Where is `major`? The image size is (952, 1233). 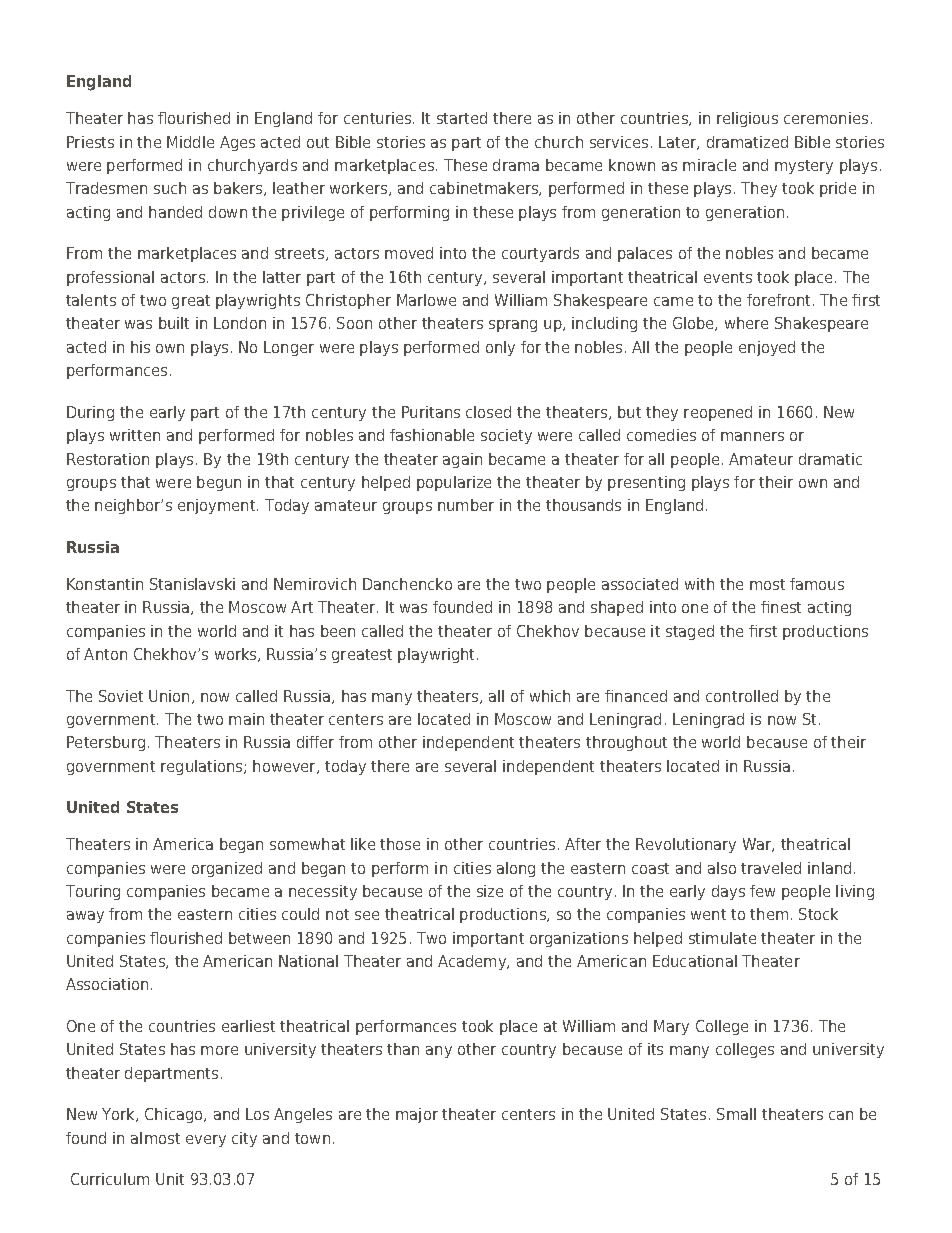
major is located at coordinates (417, 1115).
